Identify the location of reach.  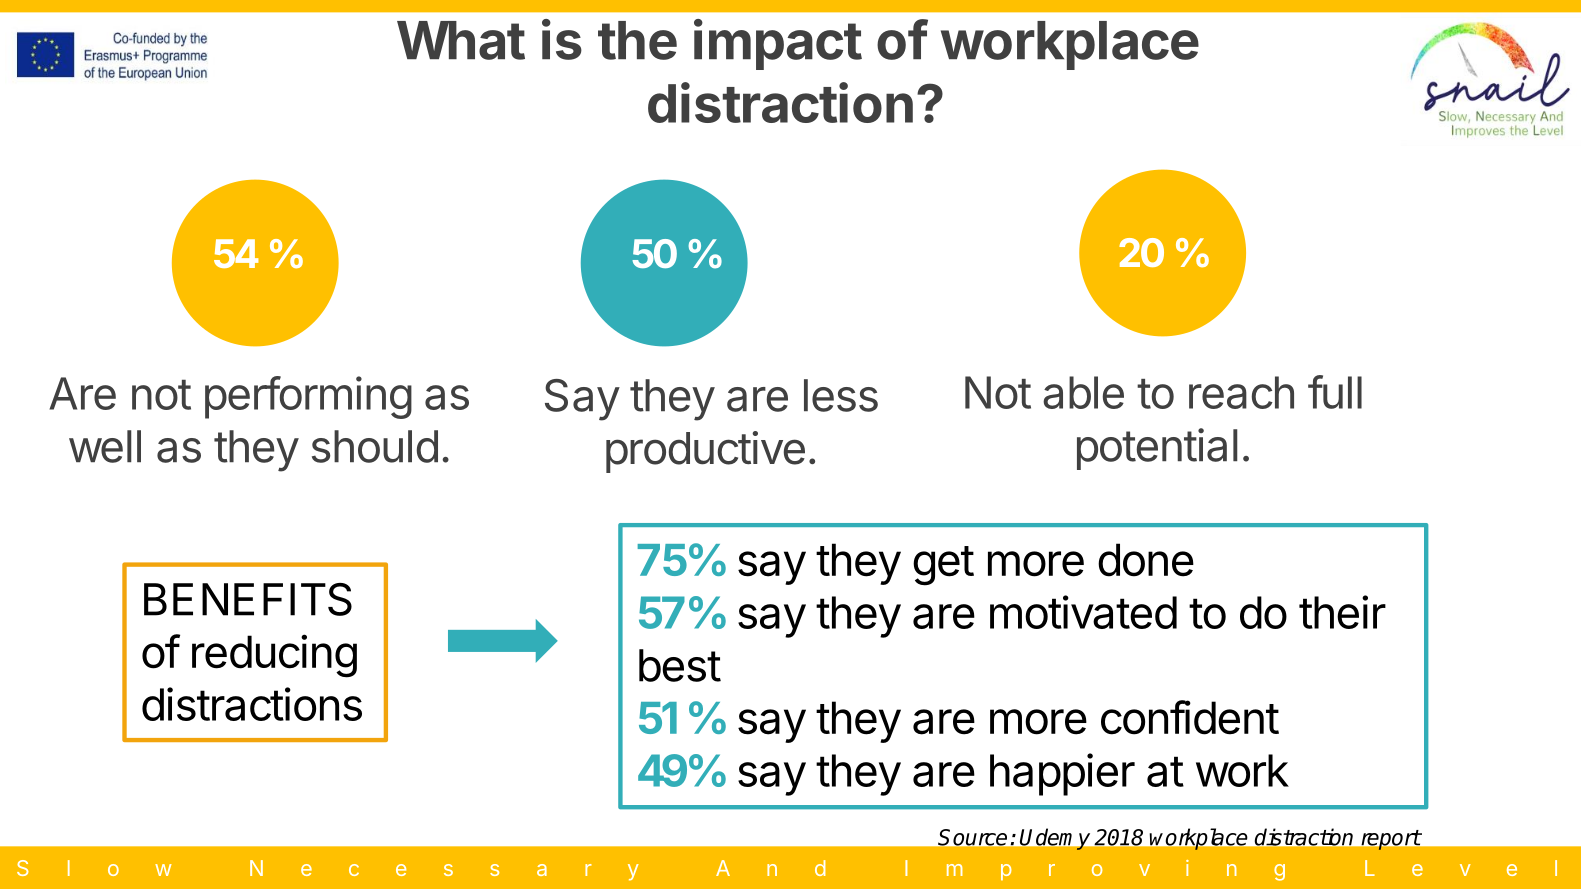
(1241, 392).
